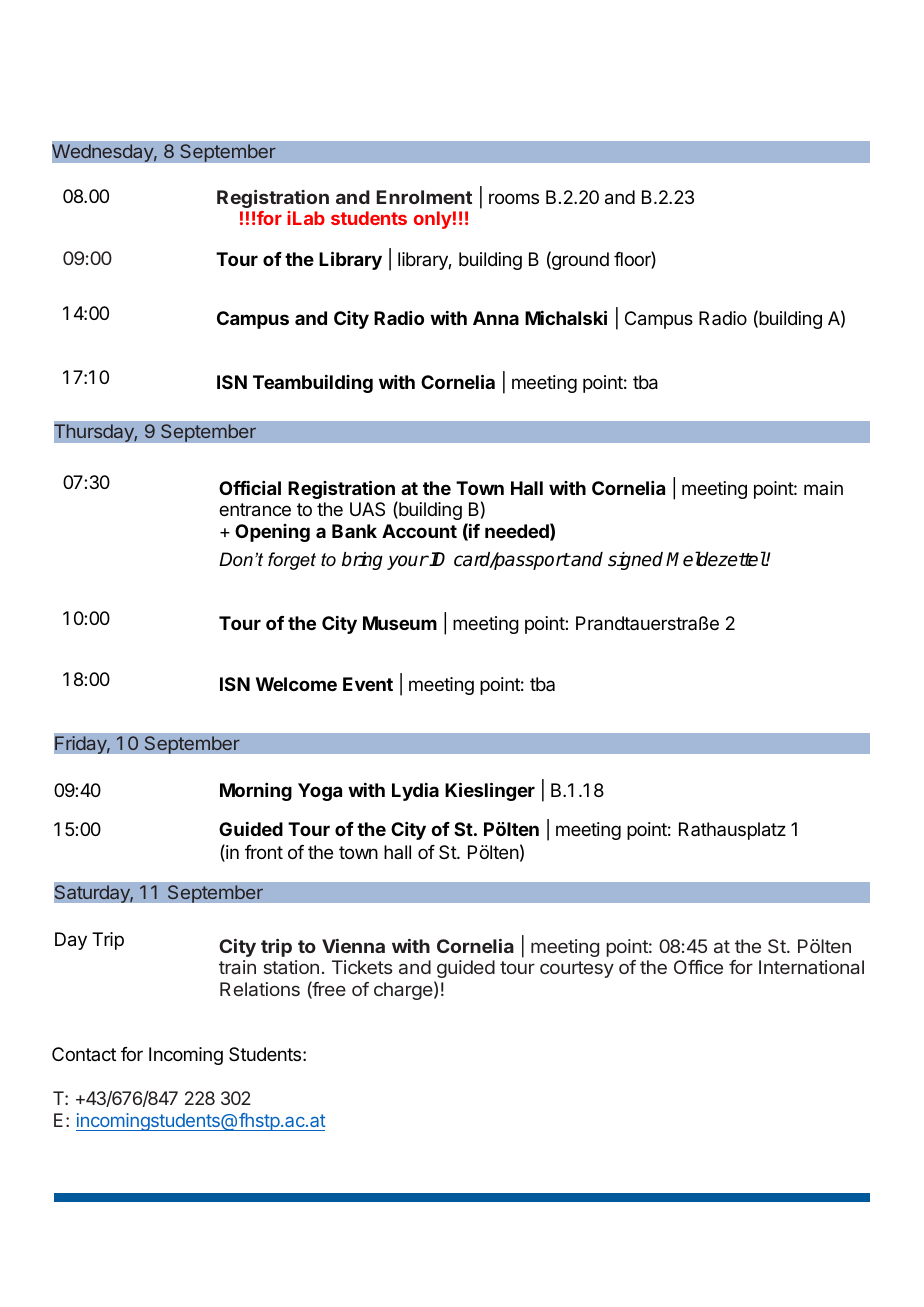 The height and width of the image is (1307, 924). Describe the element at coordinates (635, 561) in the image. I see `signed` at that location.
